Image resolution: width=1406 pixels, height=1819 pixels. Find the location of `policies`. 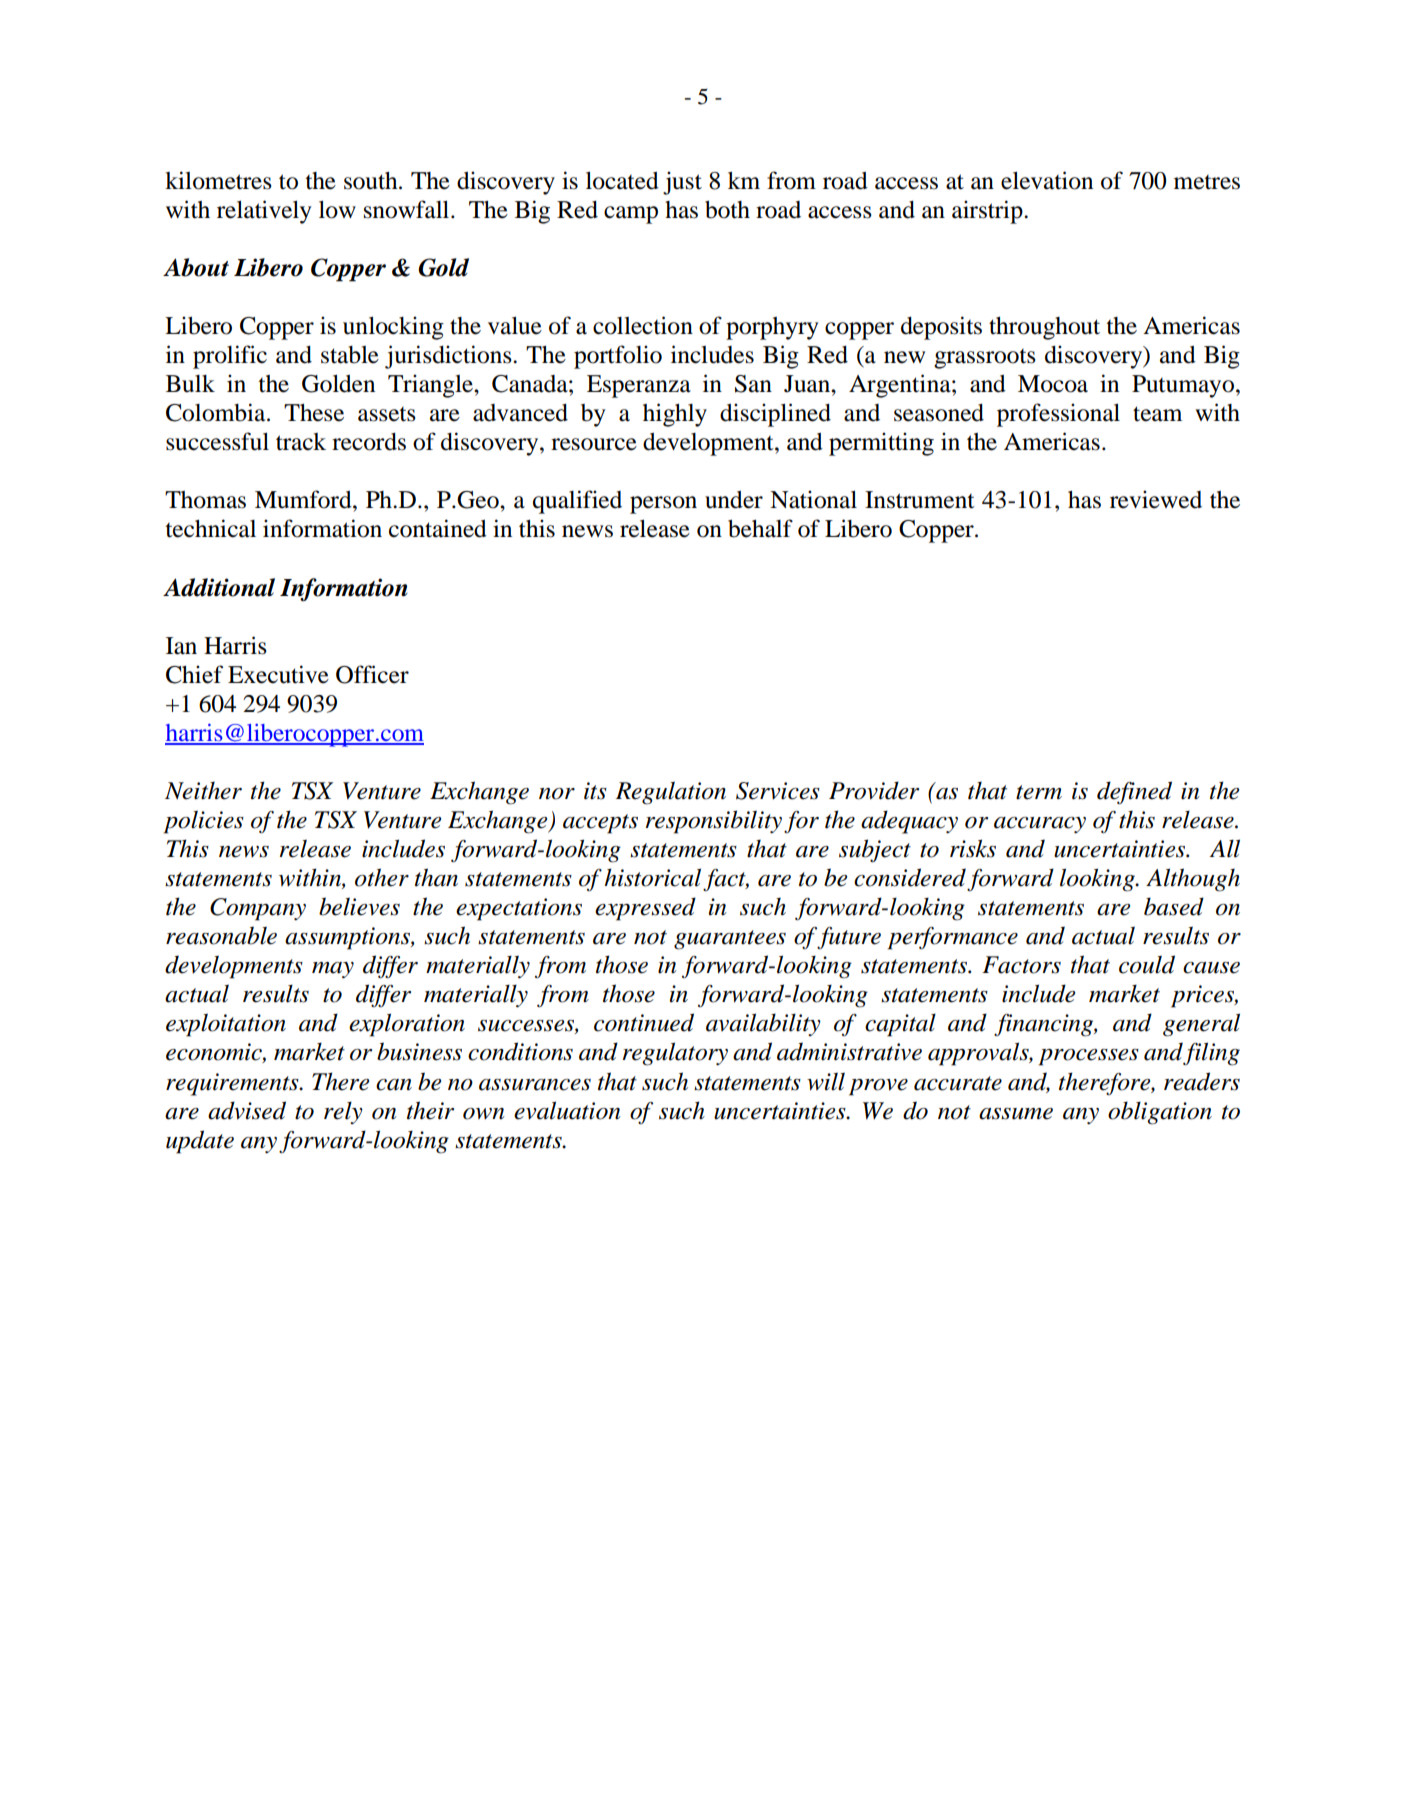

policies is located at coordinates (204, 822).
